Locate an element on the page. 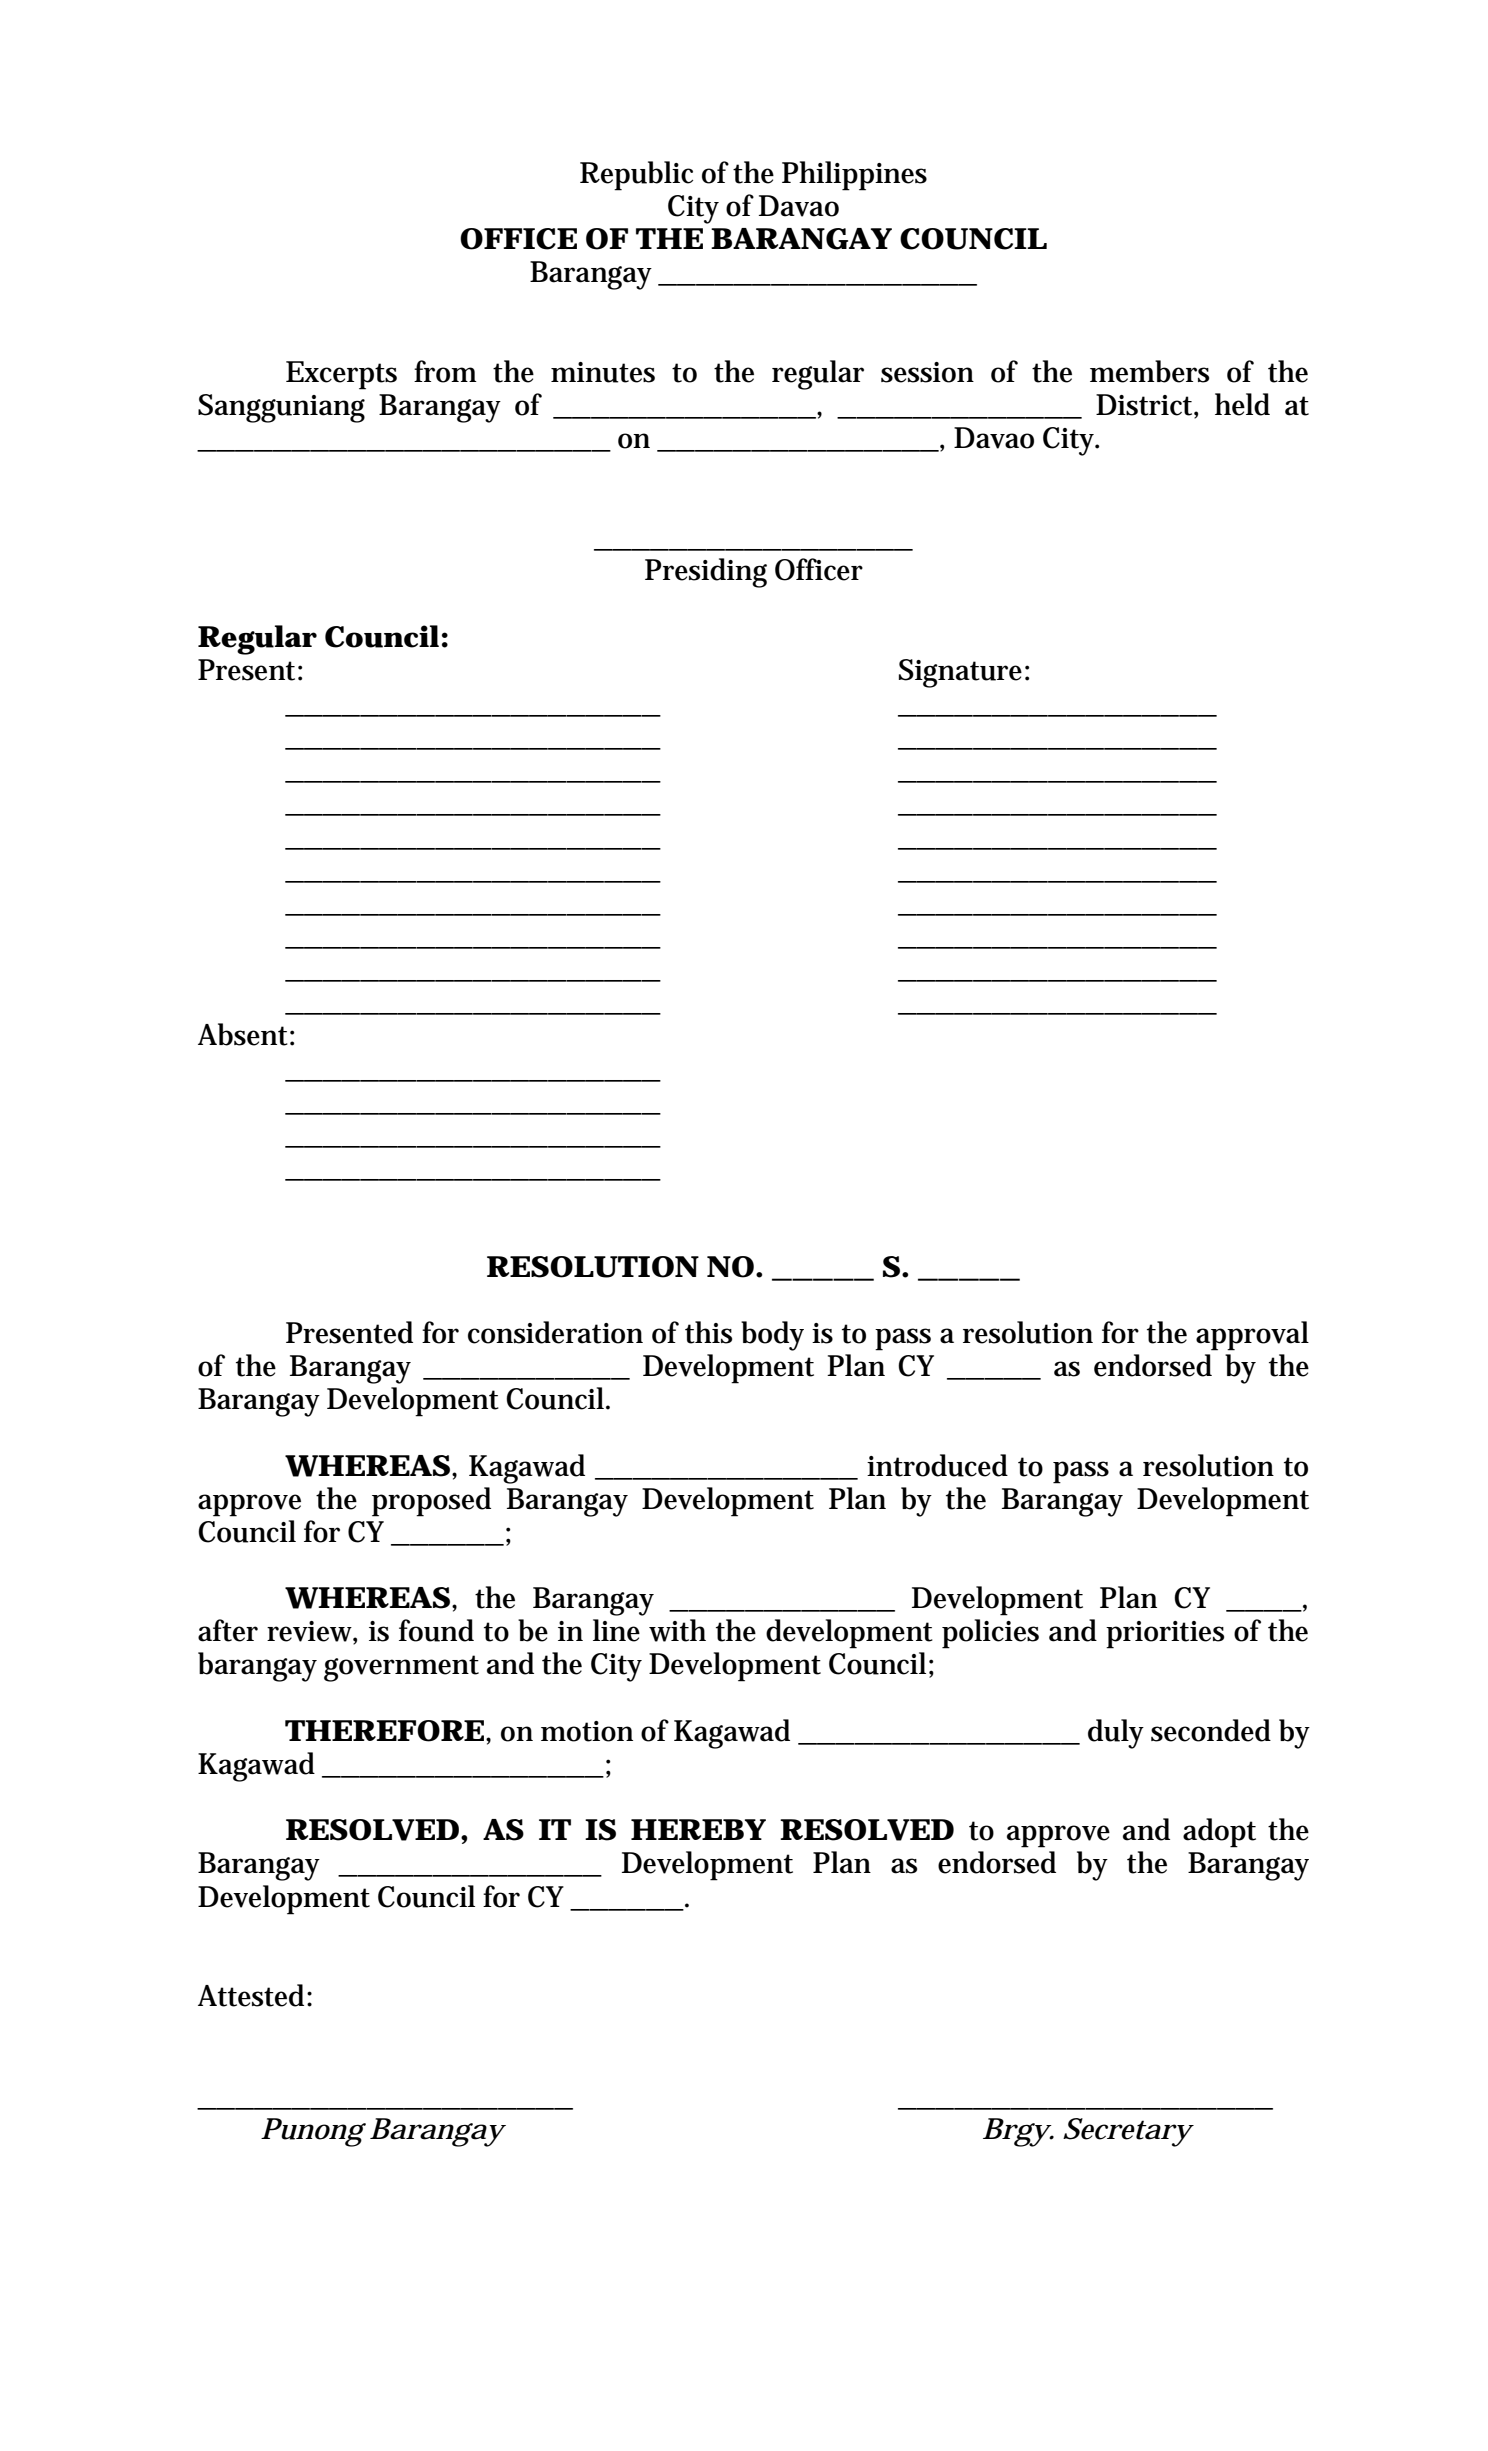 This document has width=1488, height=2451. Republic is located at coordinates (636, 176).
